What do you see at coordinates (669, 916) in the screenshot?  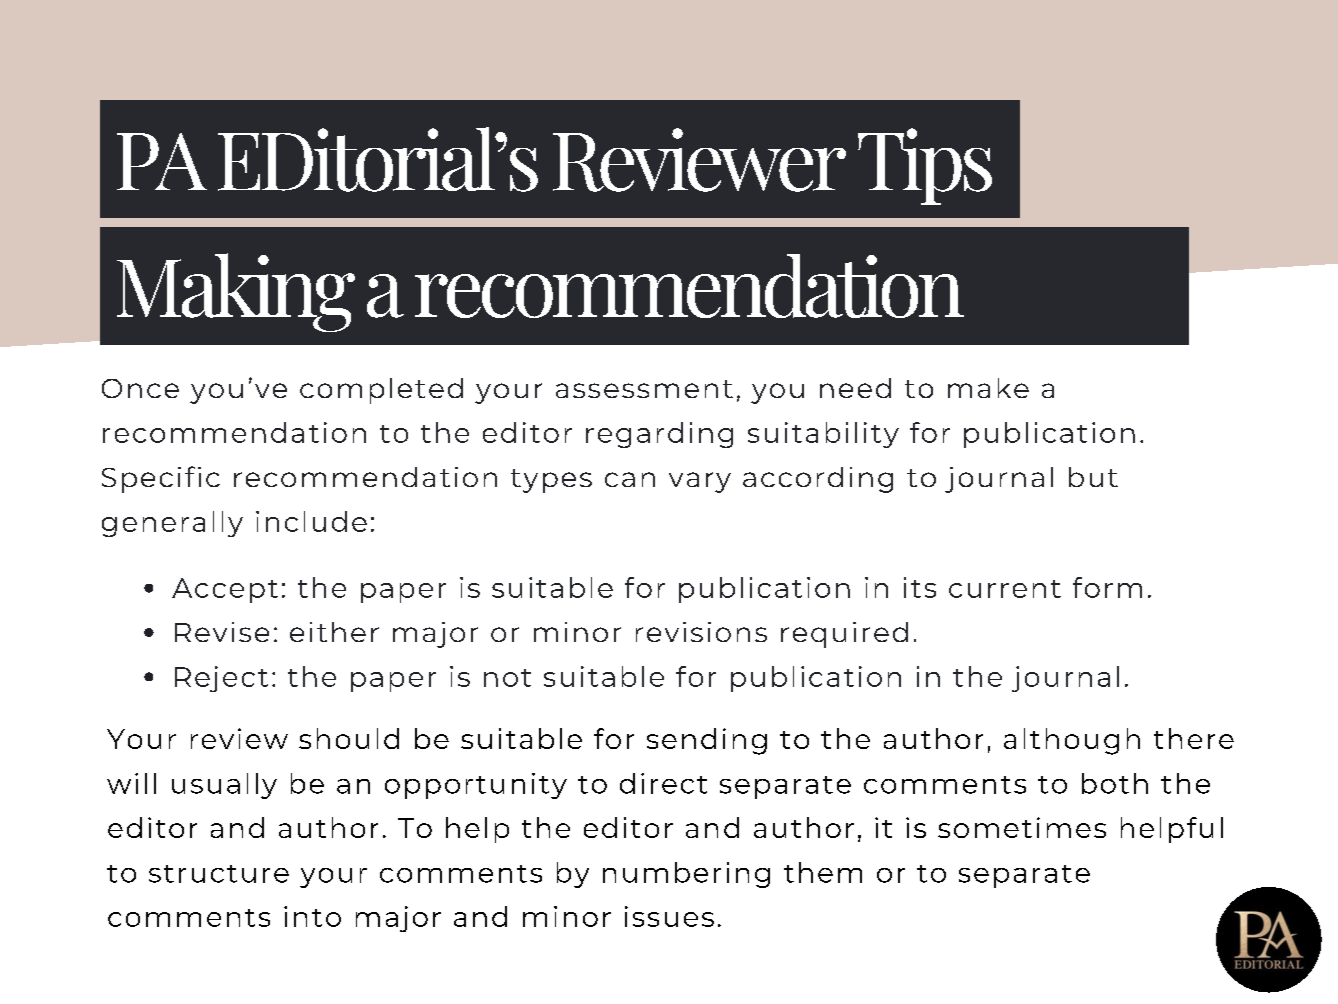 I see `issues` at bounding box center [669, 916].
